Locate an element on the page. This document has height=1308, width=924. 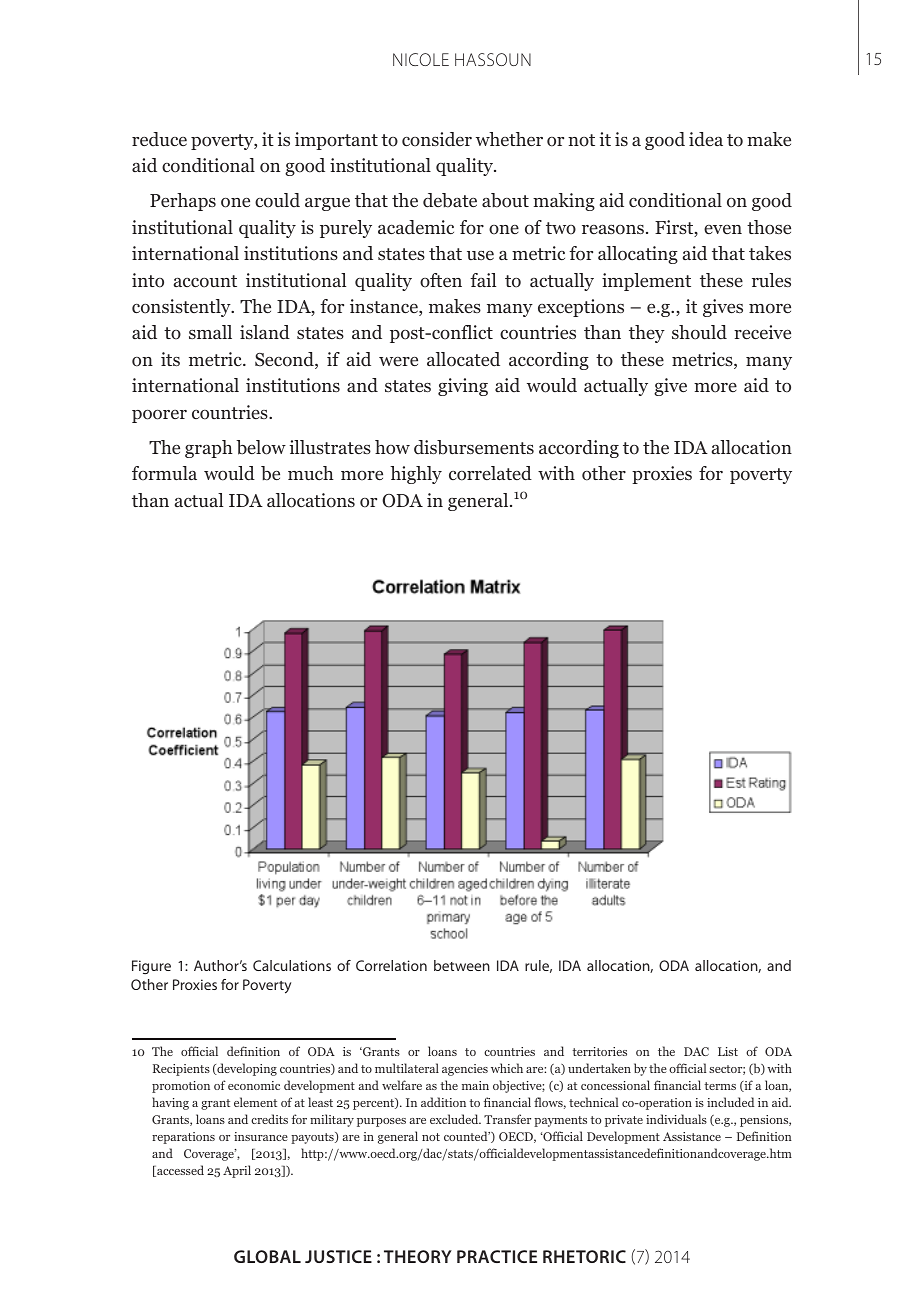
April is located at coordinates (237, 1171).
